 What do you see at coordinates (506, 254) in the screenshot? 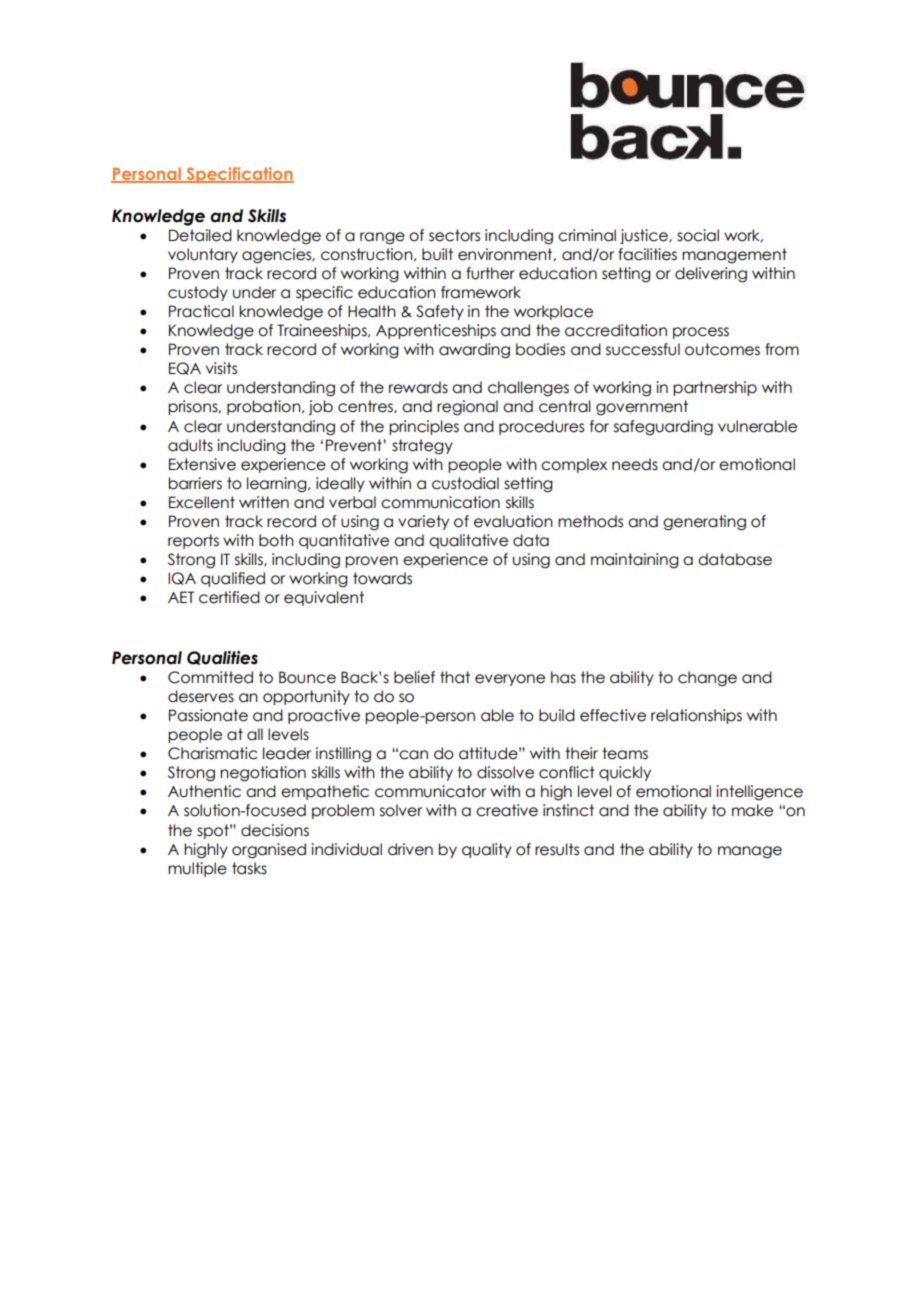
I see `environment` at bounding box center [506, 254].
